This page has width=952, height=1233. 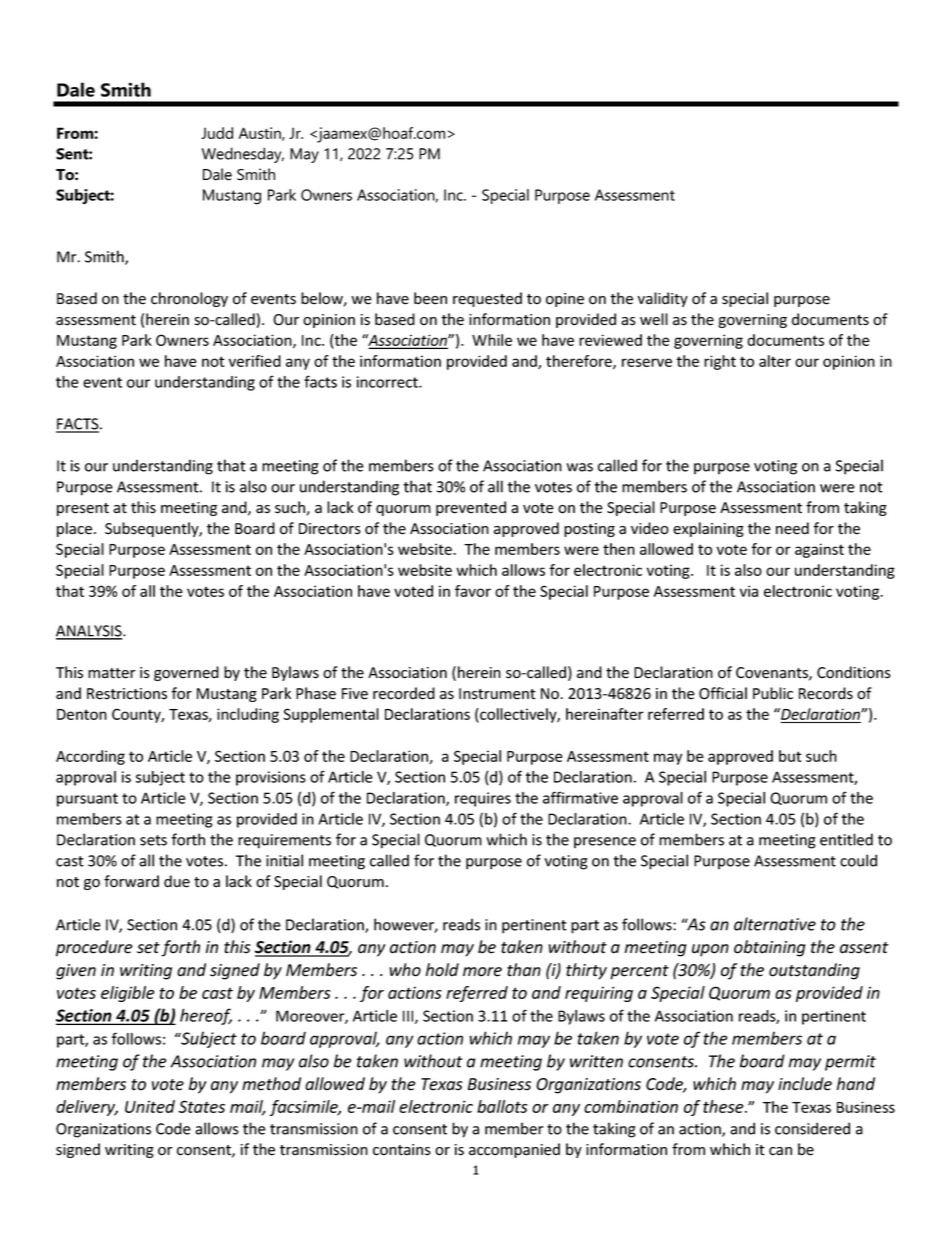 What do you see at coordinates (150, 1106) in the page?
I see `United` at bounding box center [150, 1106].
